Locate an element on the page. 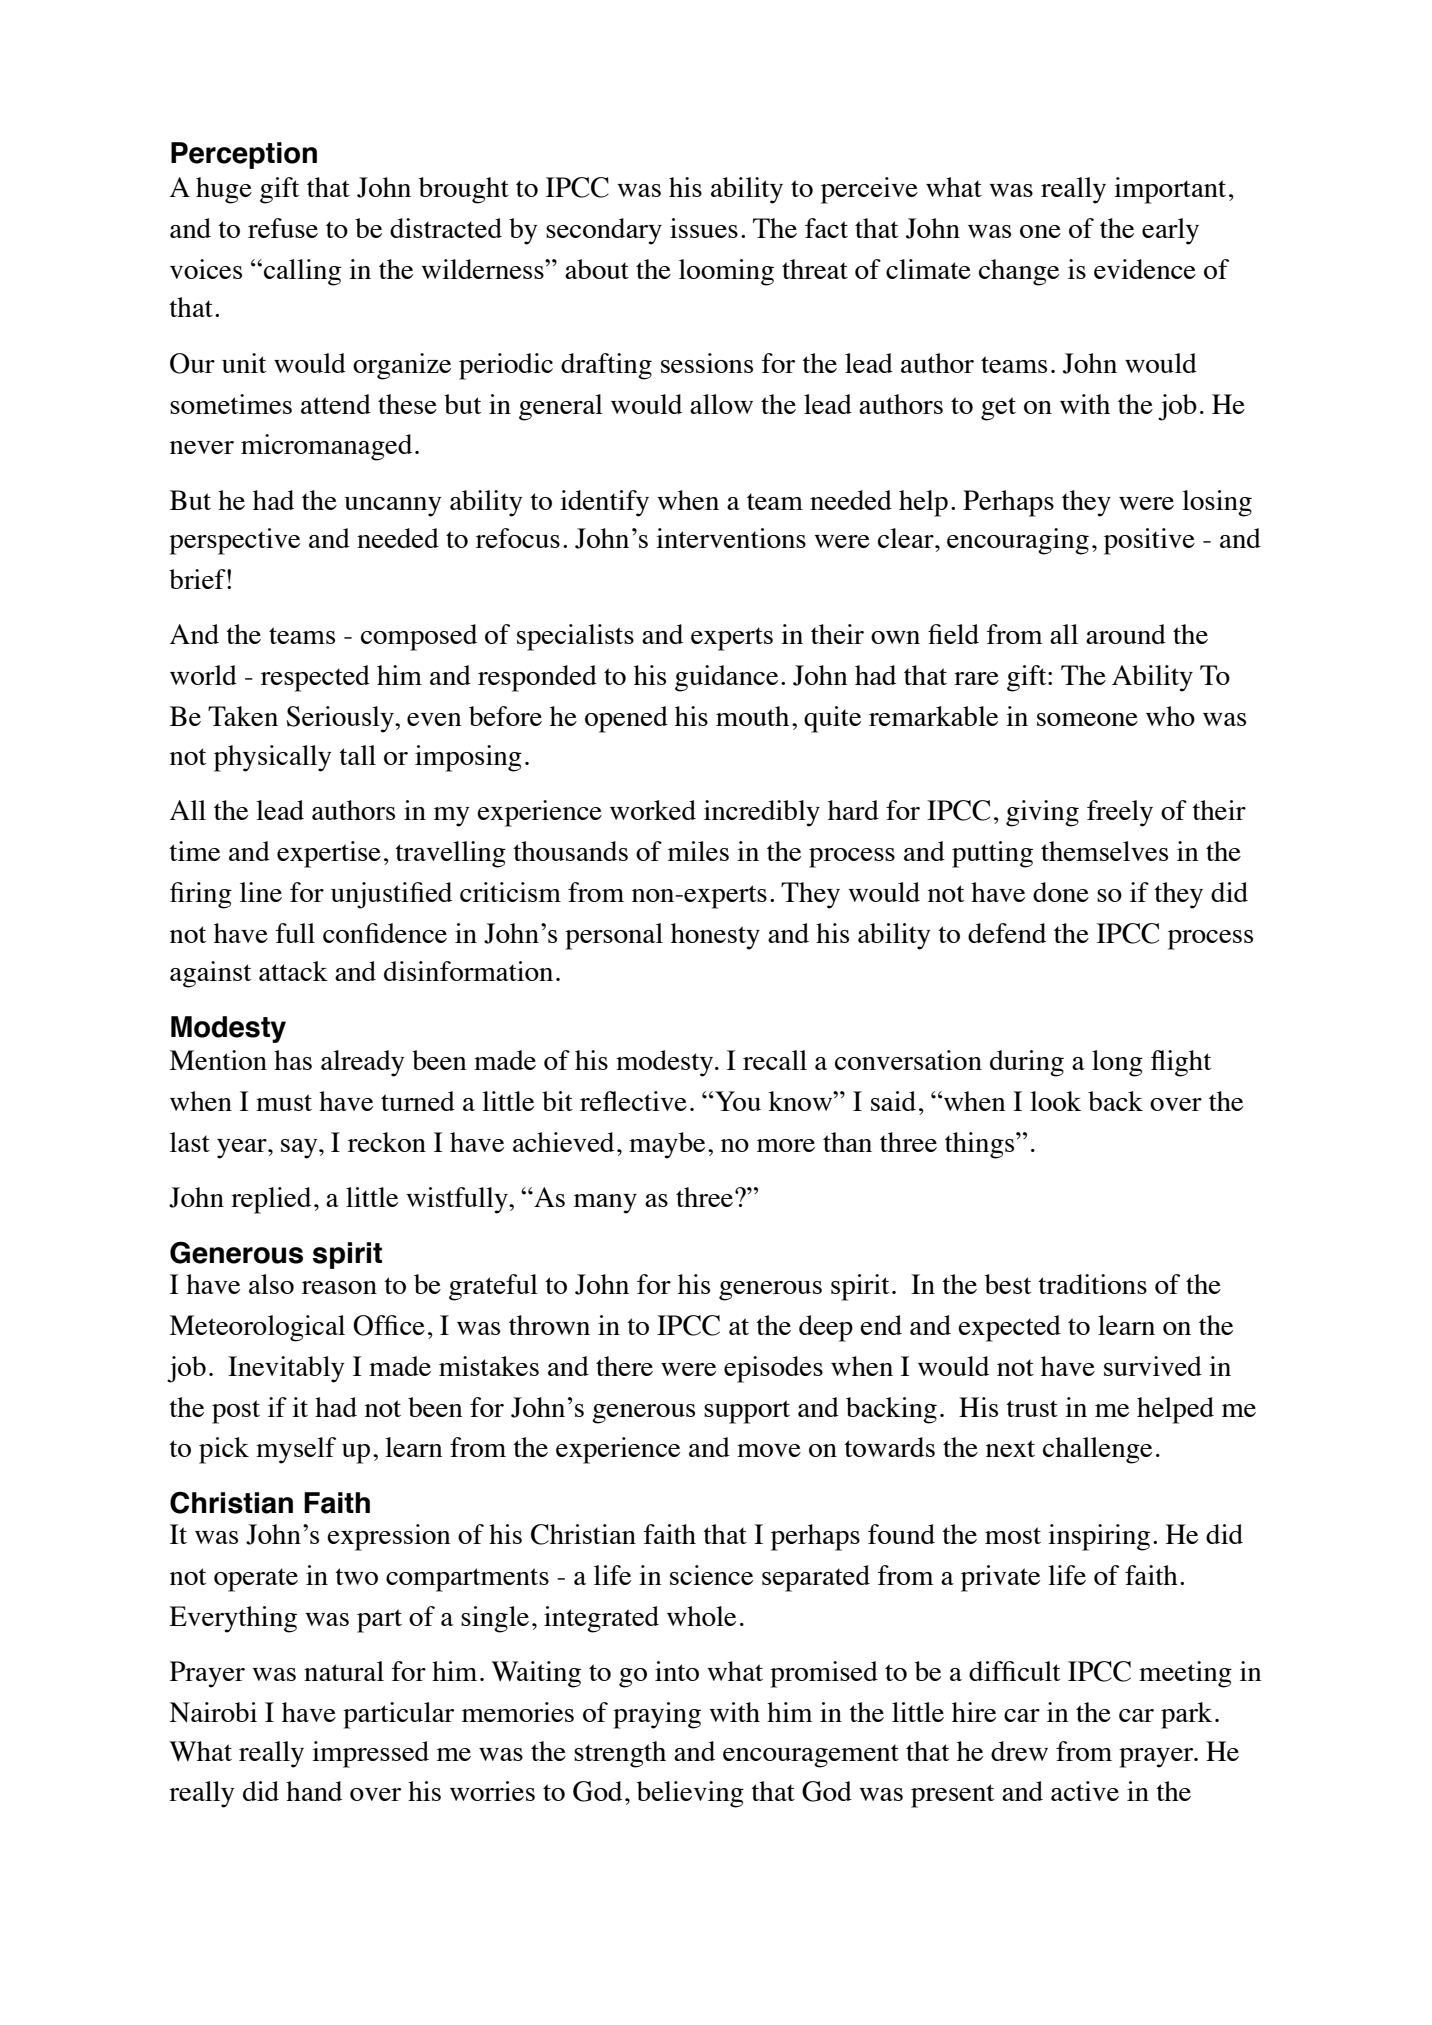  important is located at coordinates (1170, 190).
